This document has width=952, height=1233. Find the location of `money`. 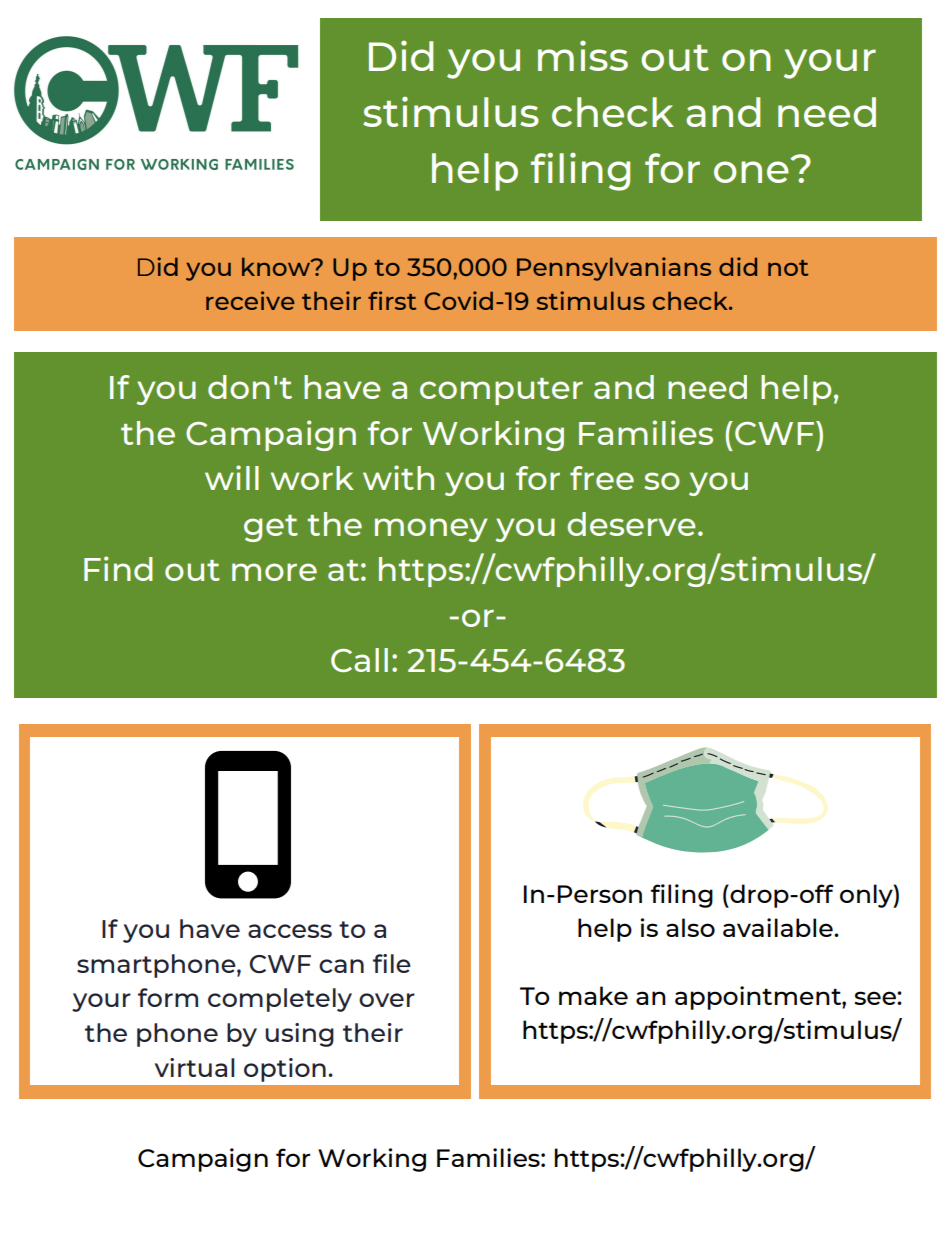

money is located at coordinates (431, 530).
